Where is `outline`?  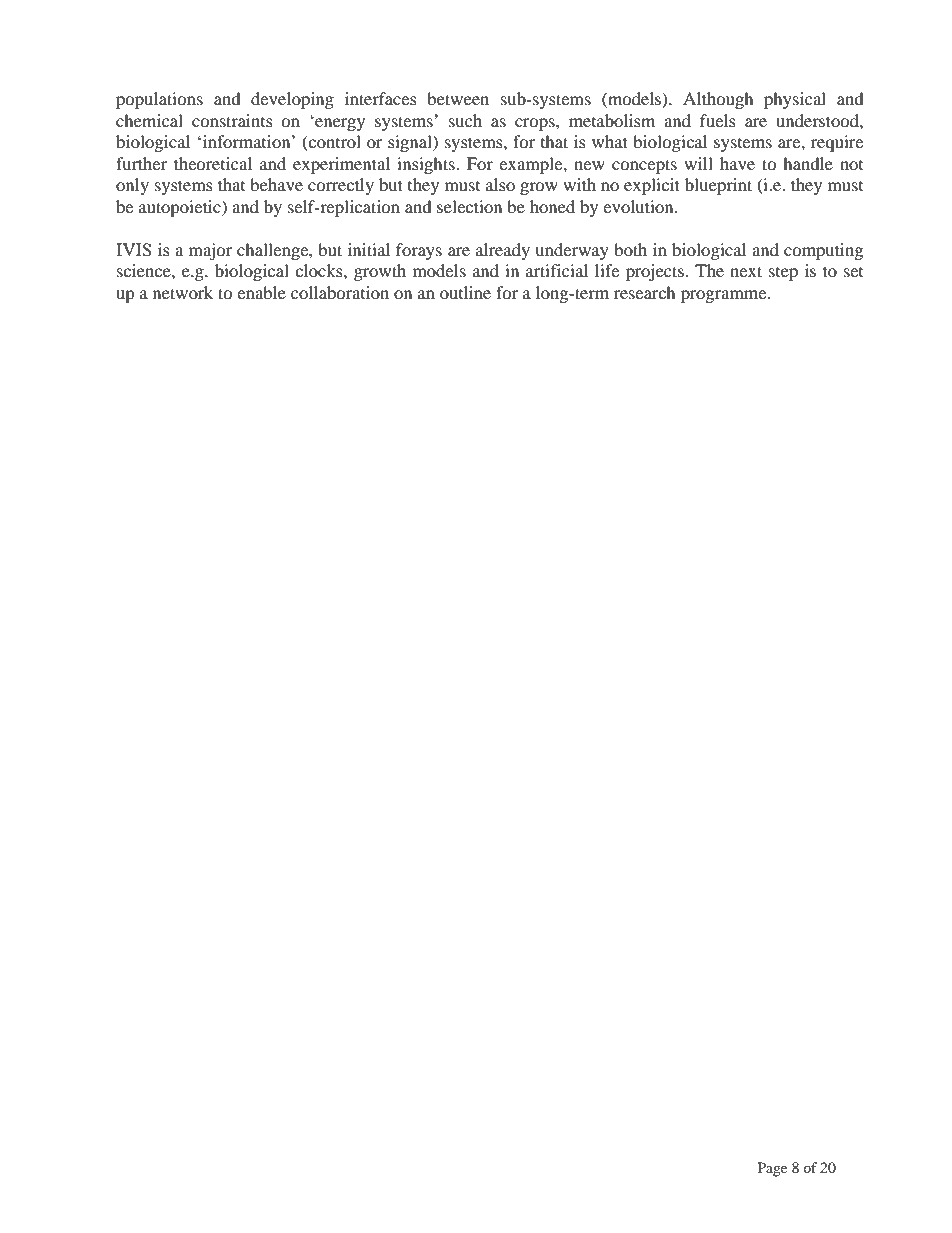
outline is located at coordinates (465, 292).
